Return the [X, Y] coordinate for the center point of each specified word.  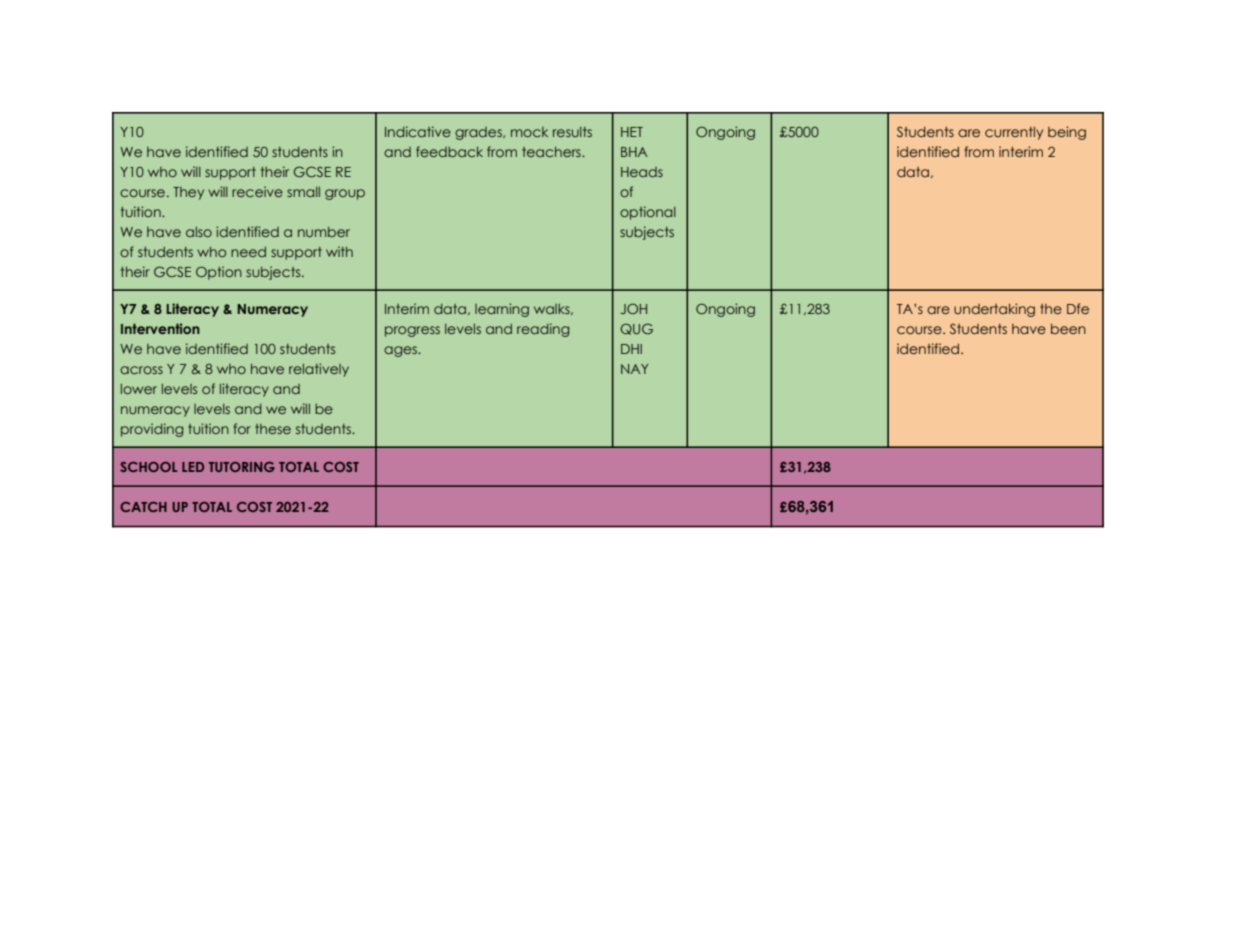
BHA [634, 152]
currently [1014, 133]
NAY [635, 369]
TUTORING [242, 467]
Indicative [418, 131]
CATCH [143, 507]
